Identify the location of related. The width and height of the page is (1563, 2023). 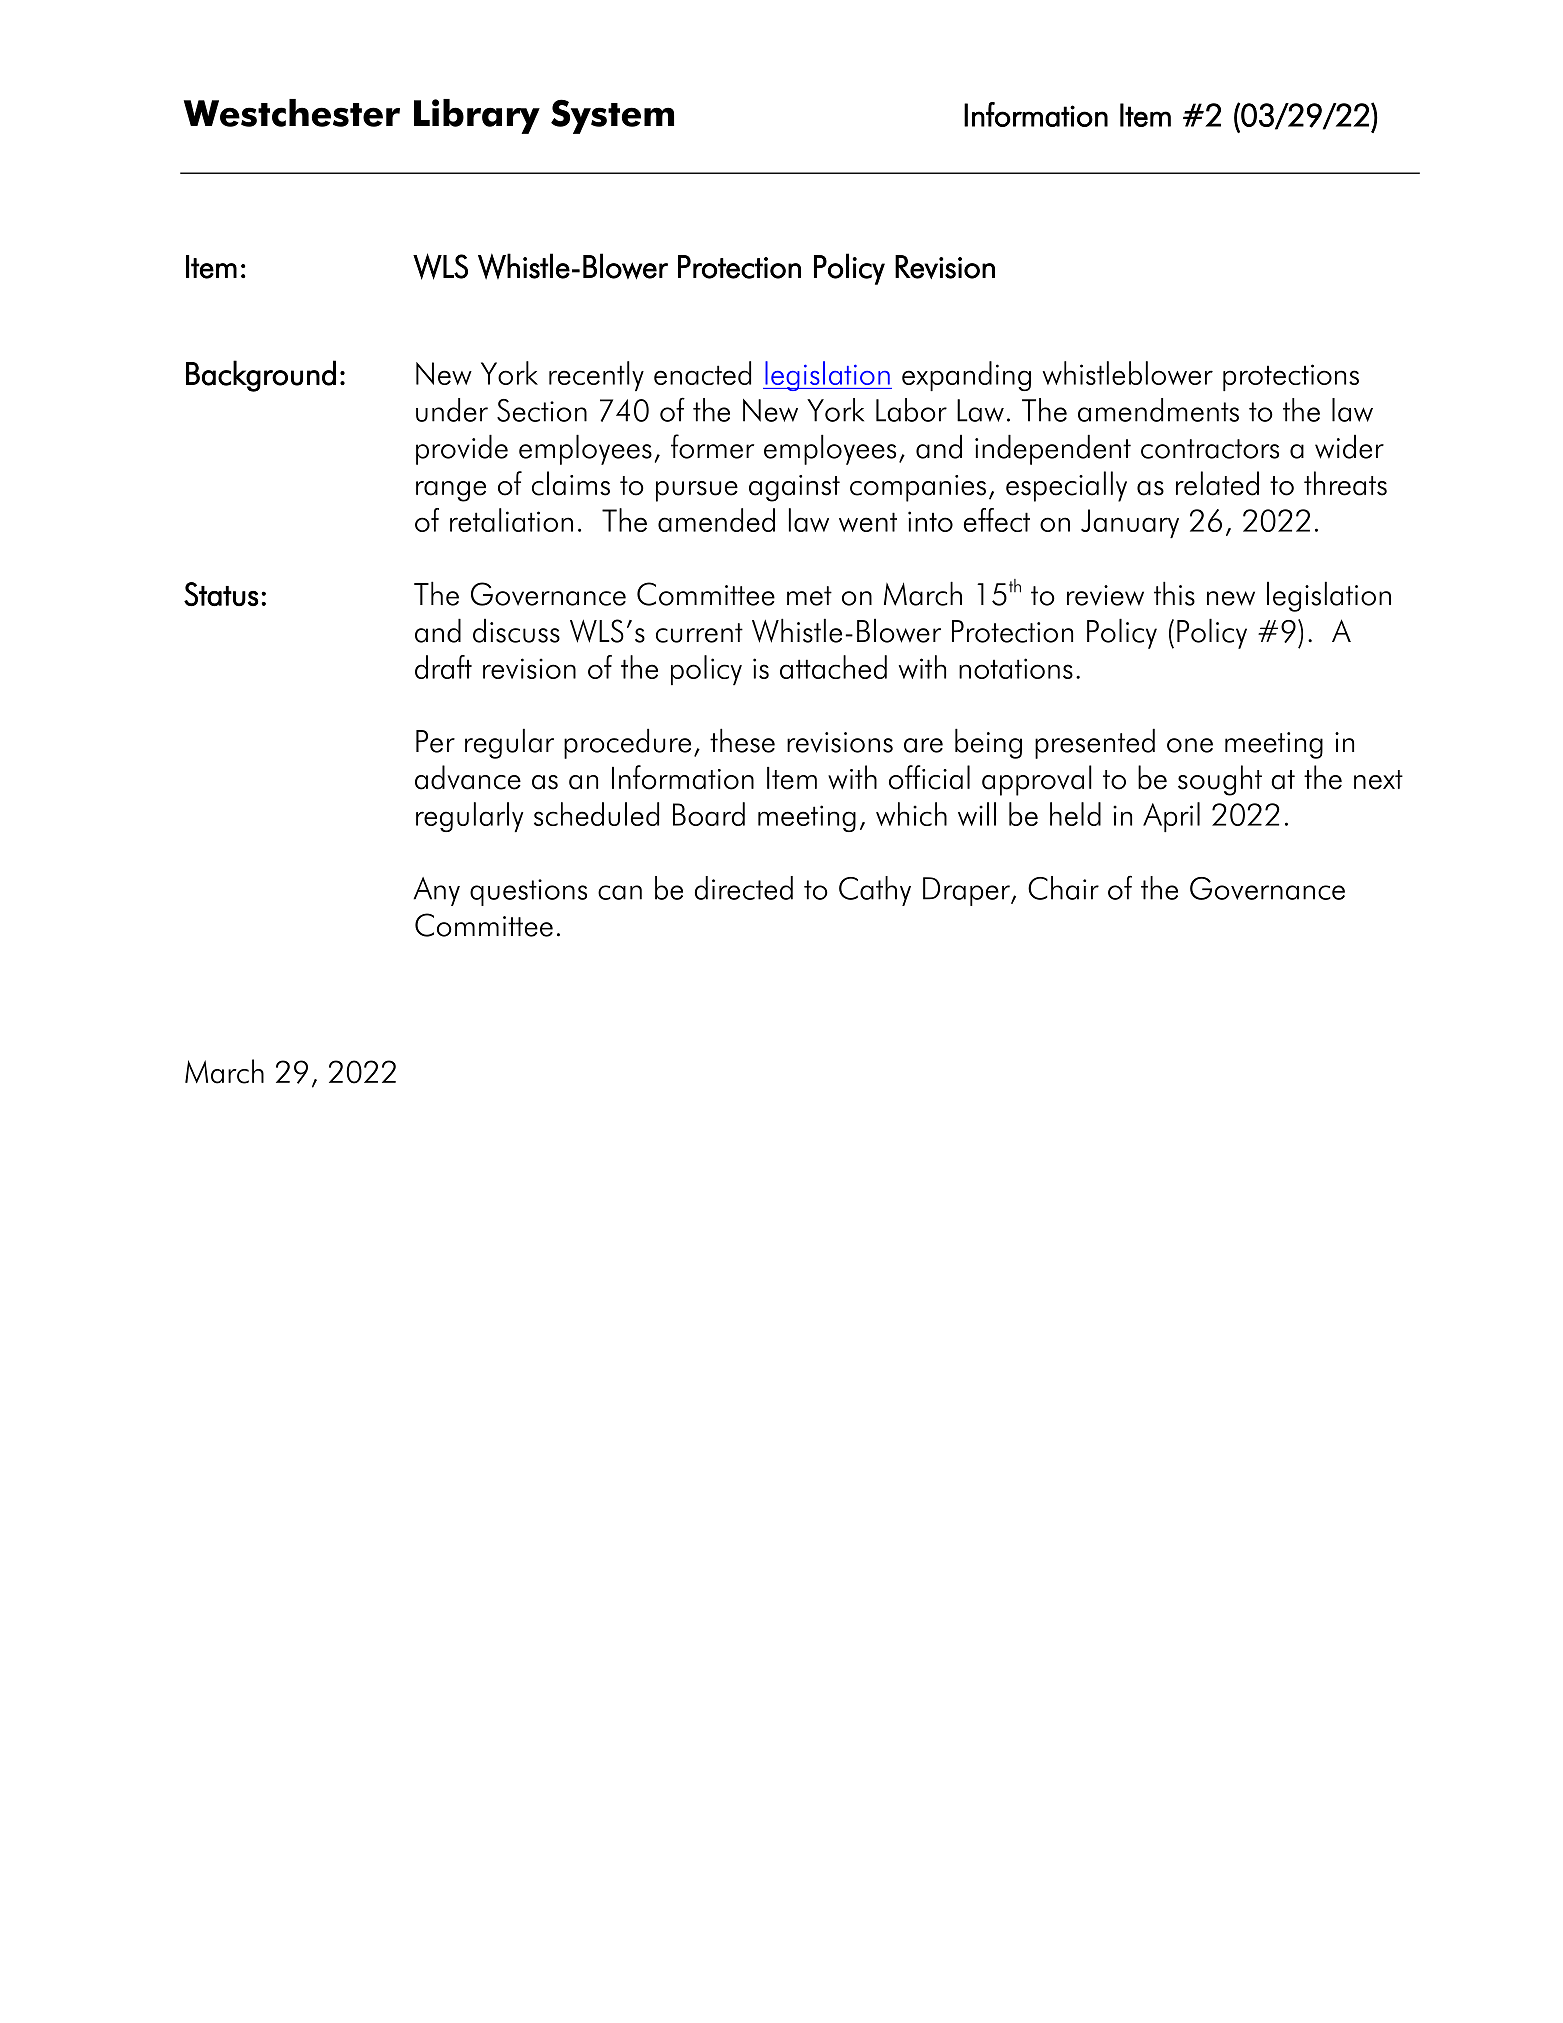
(1217, 483).
